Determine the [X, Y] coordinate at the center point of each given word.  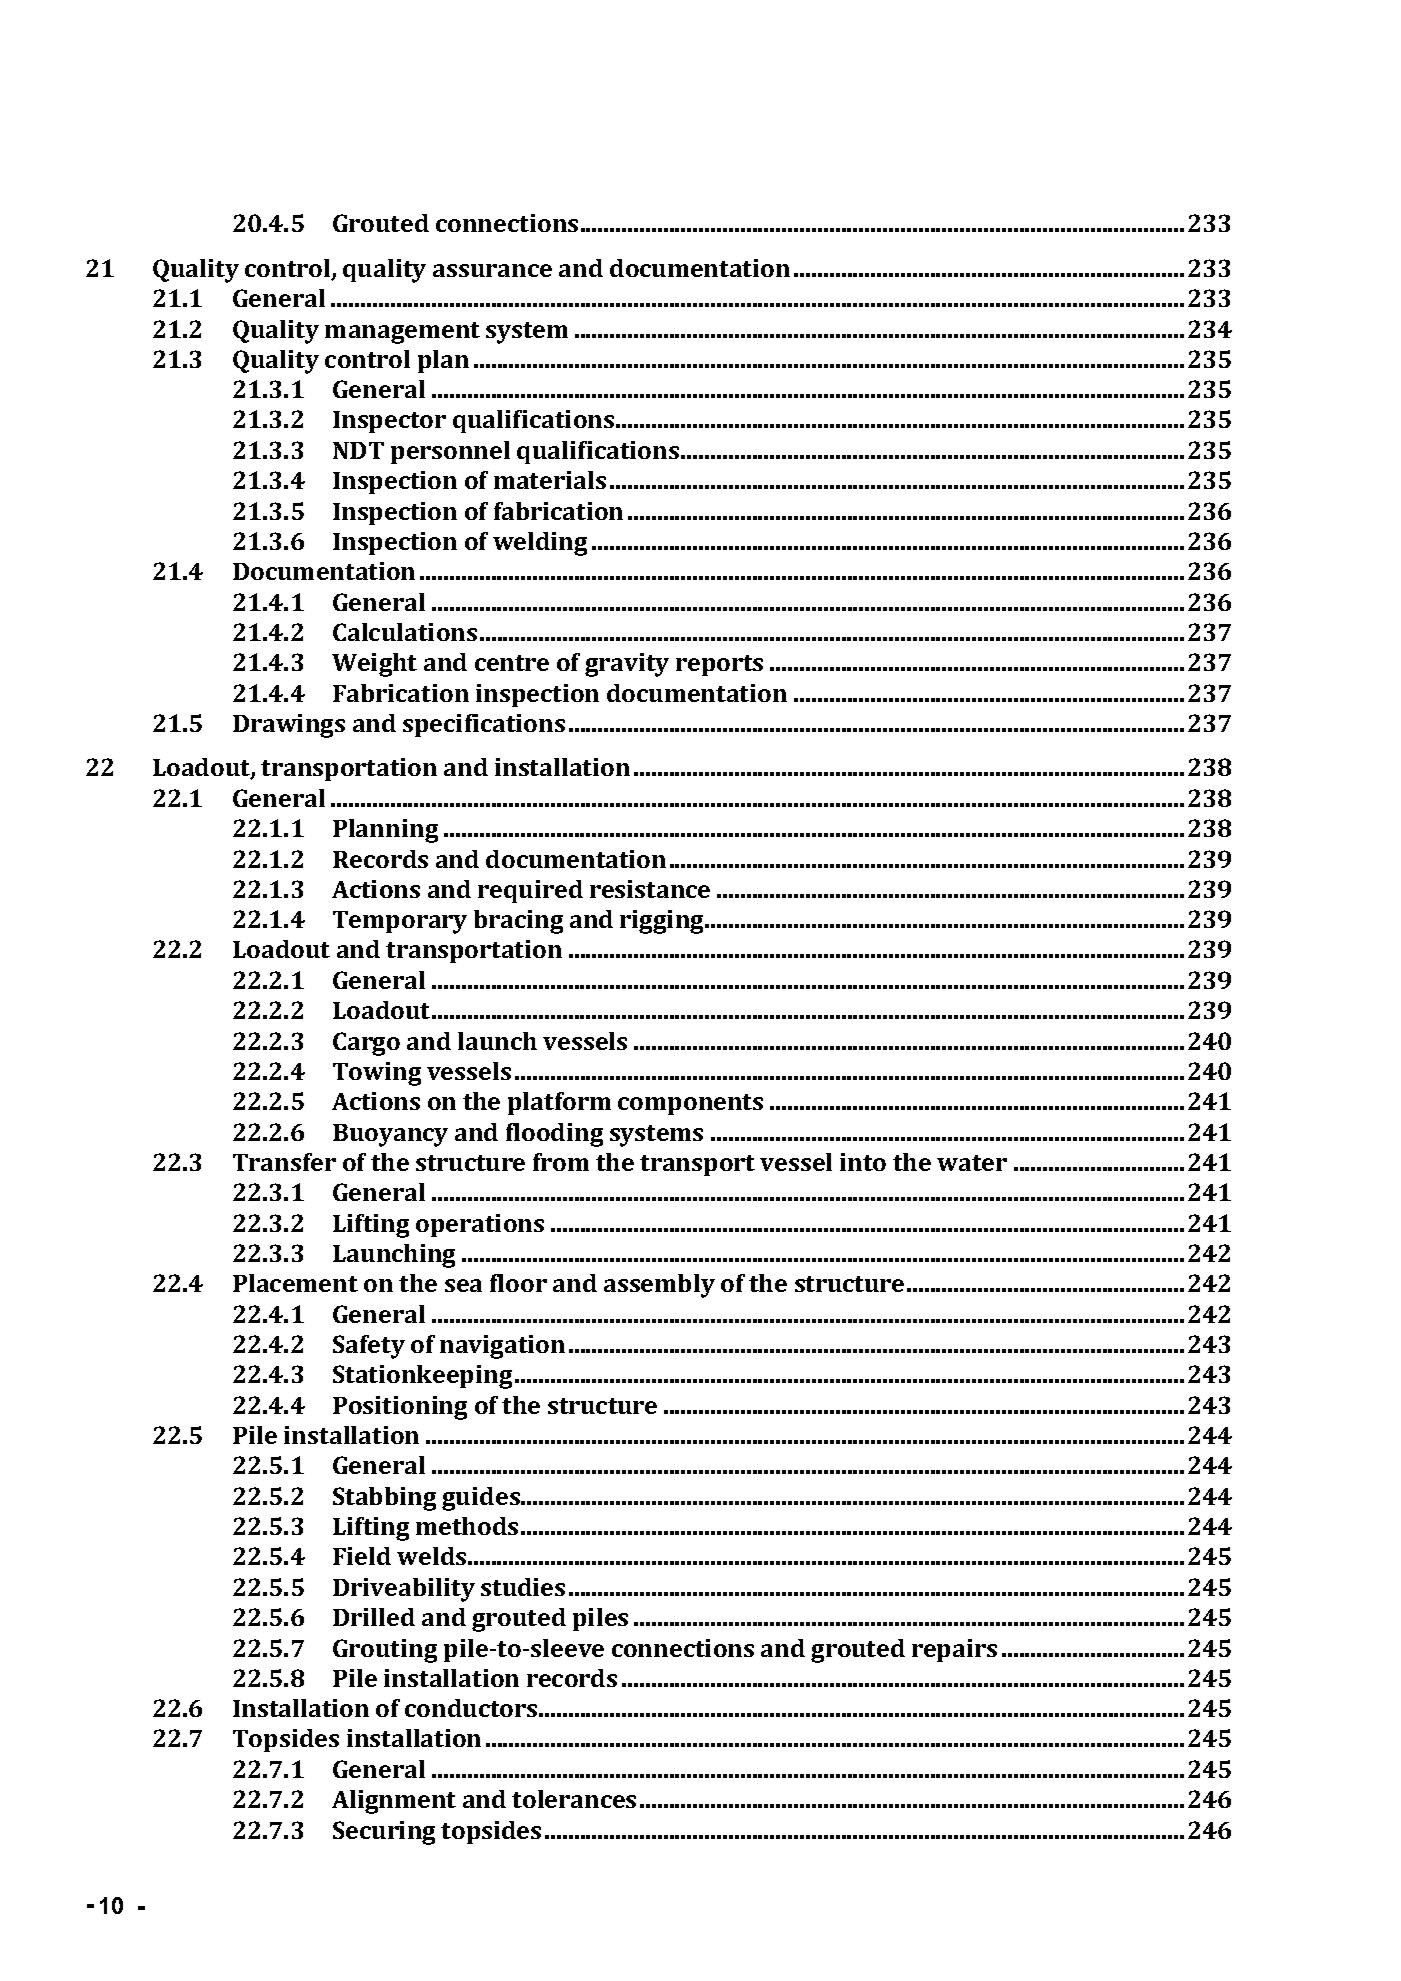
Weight [374, 665]
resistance [650, 889]
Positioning [400, 1408]
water [972, 1163]
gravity [627, 665]
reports [719, 665]
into [863, 1162]
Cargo [366, 1044]
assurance [492, 270]
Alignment [394, 1802]
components [690, 1104]
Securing [384, 1833]
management [402, 333]
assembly [659, 1286]
